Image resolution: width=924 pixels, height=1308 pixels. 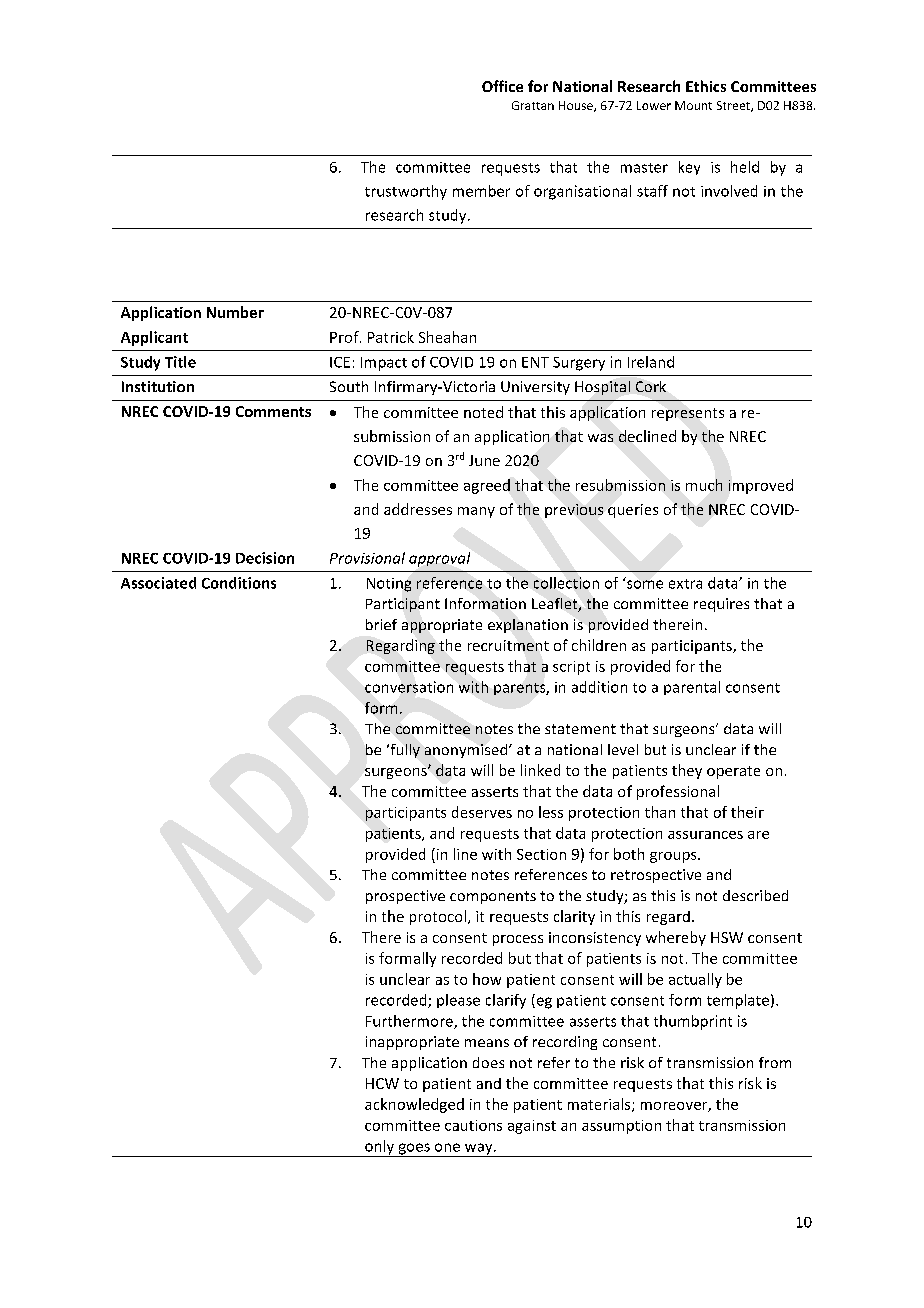 I want to click on Office, so click(x=502, y=86).
